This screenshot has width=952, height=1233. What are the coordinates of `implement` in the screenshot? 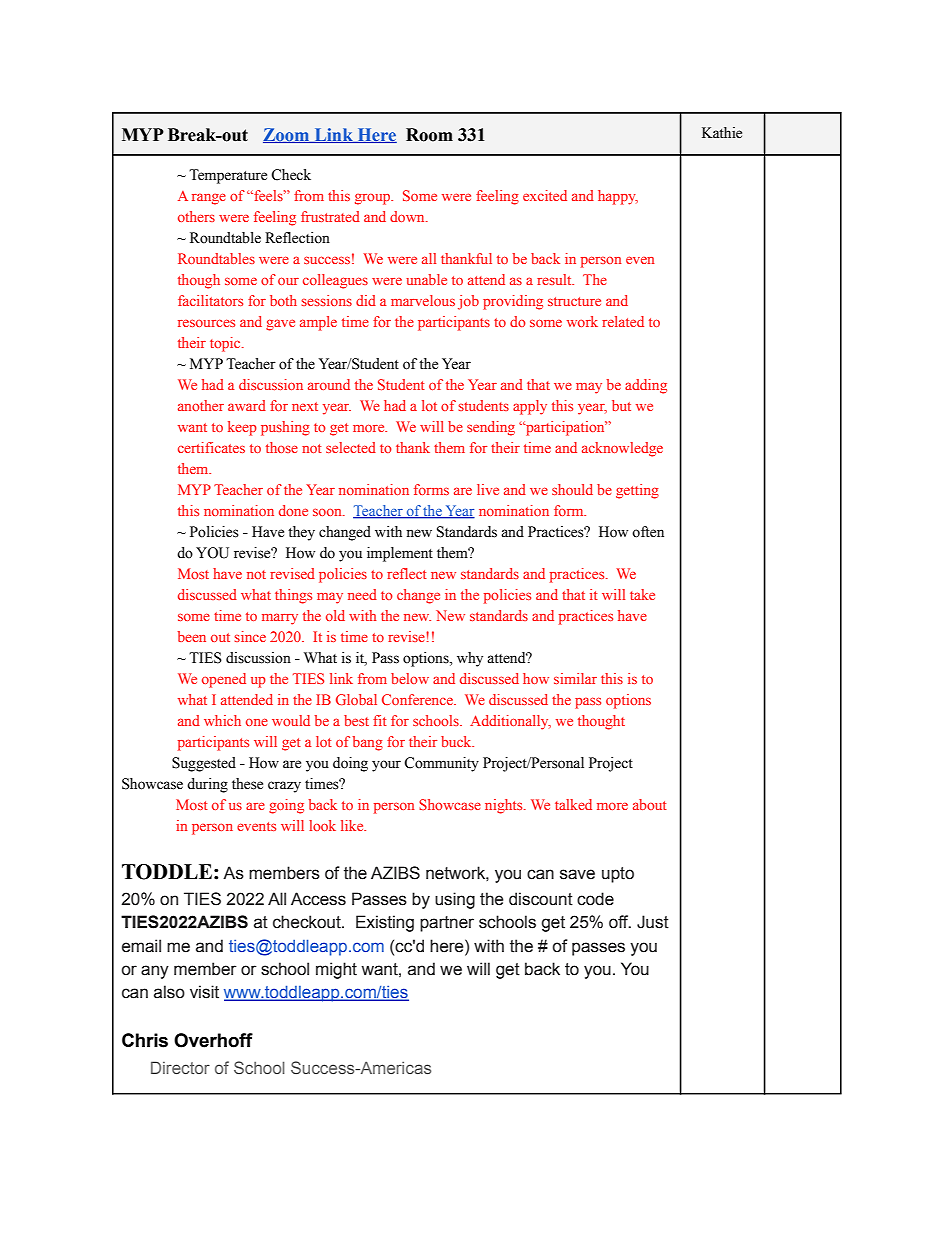 It's located at (400, 554).
